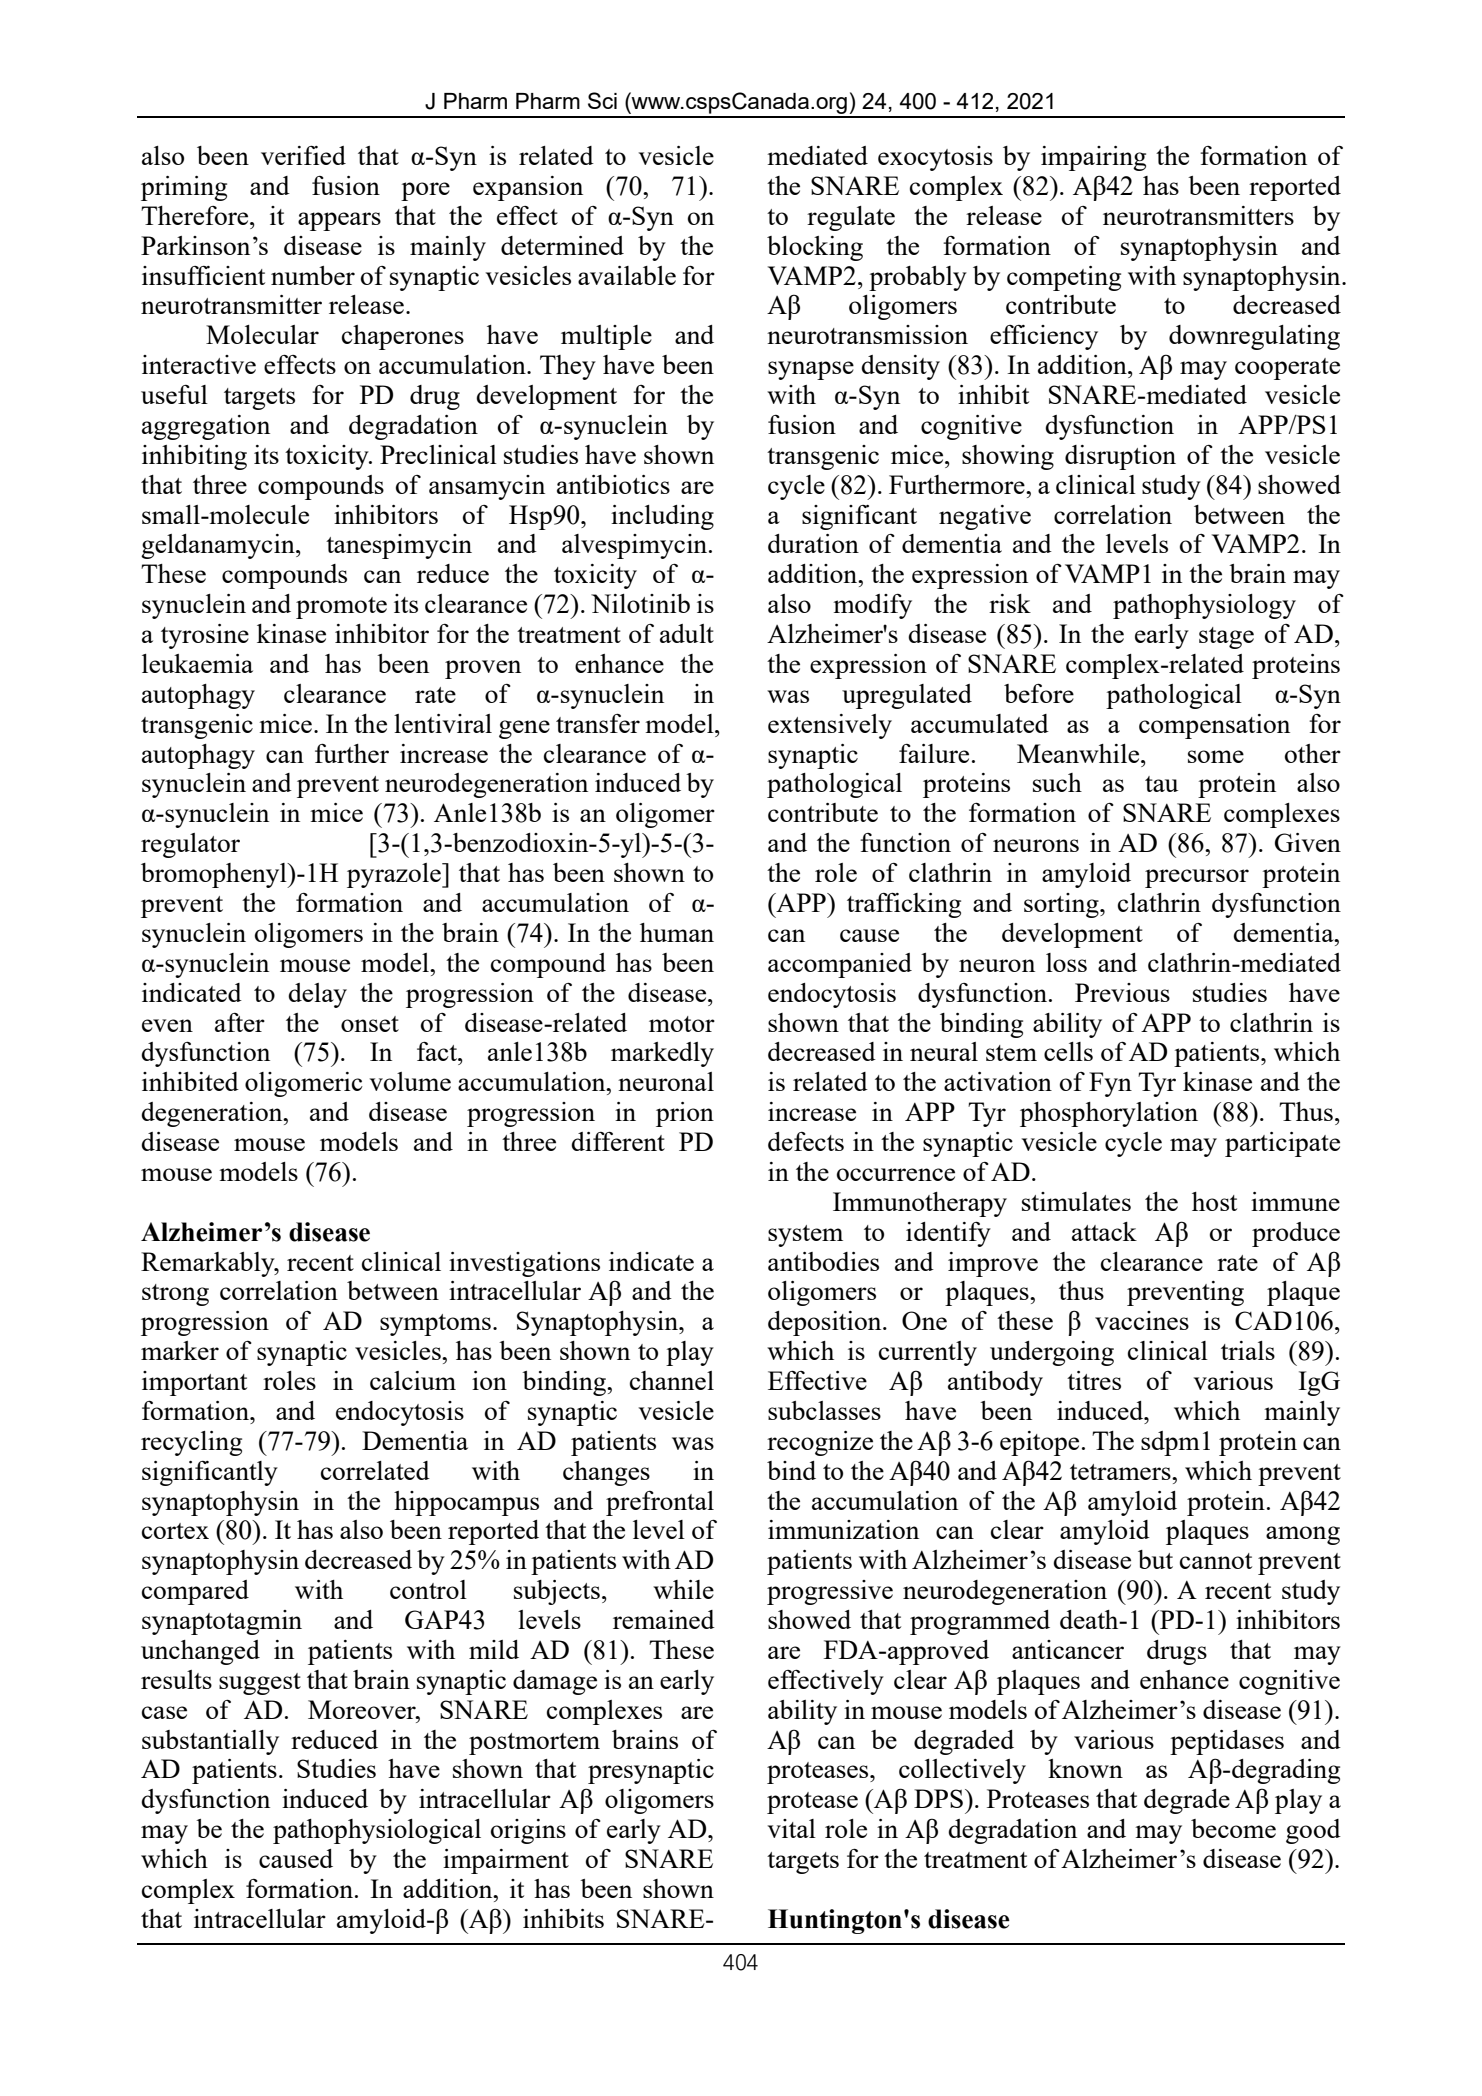 This page has width=1482, height=2096. I want to click on motor, so click(682, 1024).
